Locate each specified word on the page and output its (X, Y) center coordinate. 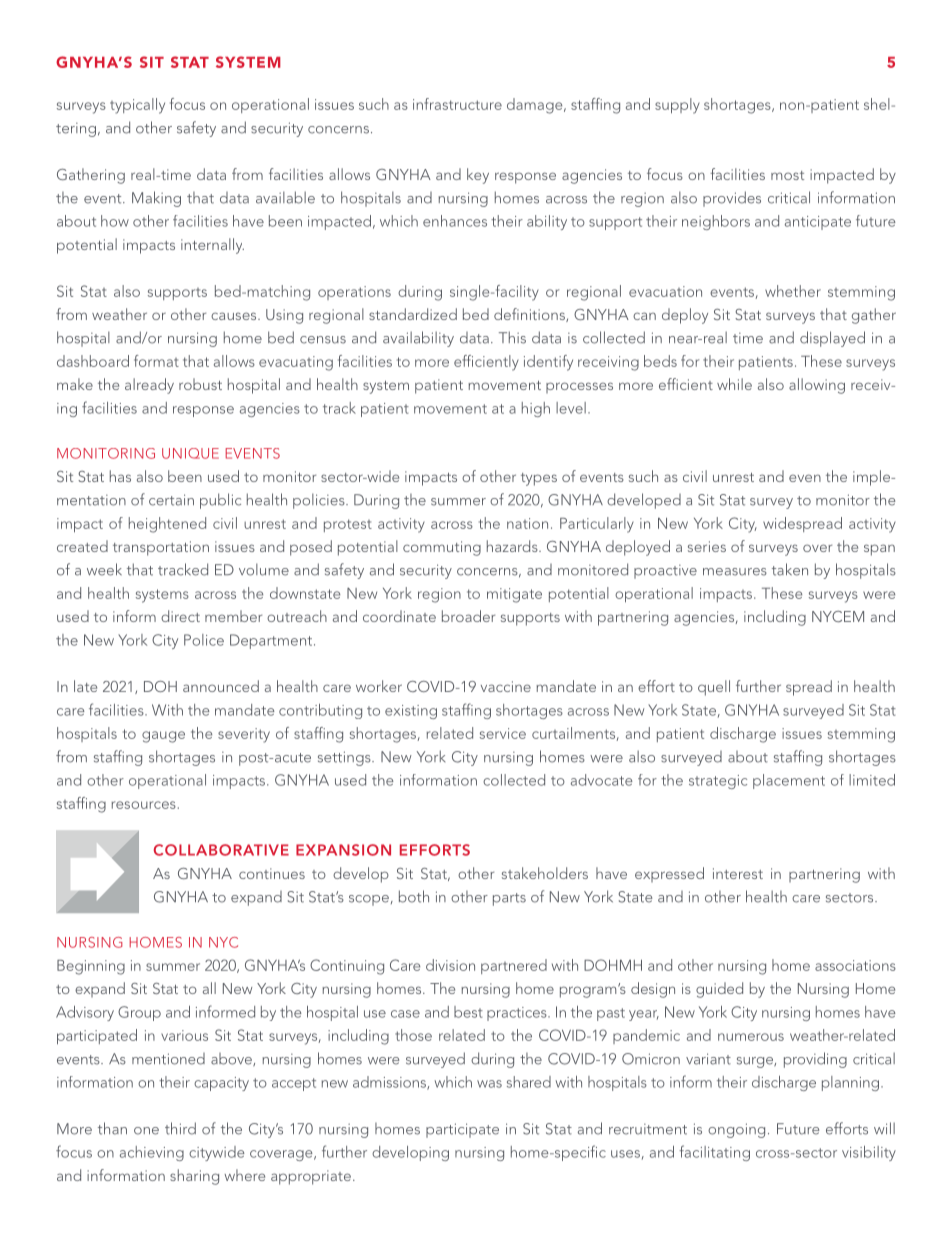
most (787, 175)
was (489, 1084)
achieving (152, 1153)
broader (468, 616)
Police (204, 640)
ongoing (736, 1130)
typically (137, 106)
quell (714, 688)
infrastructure (457, 104)
